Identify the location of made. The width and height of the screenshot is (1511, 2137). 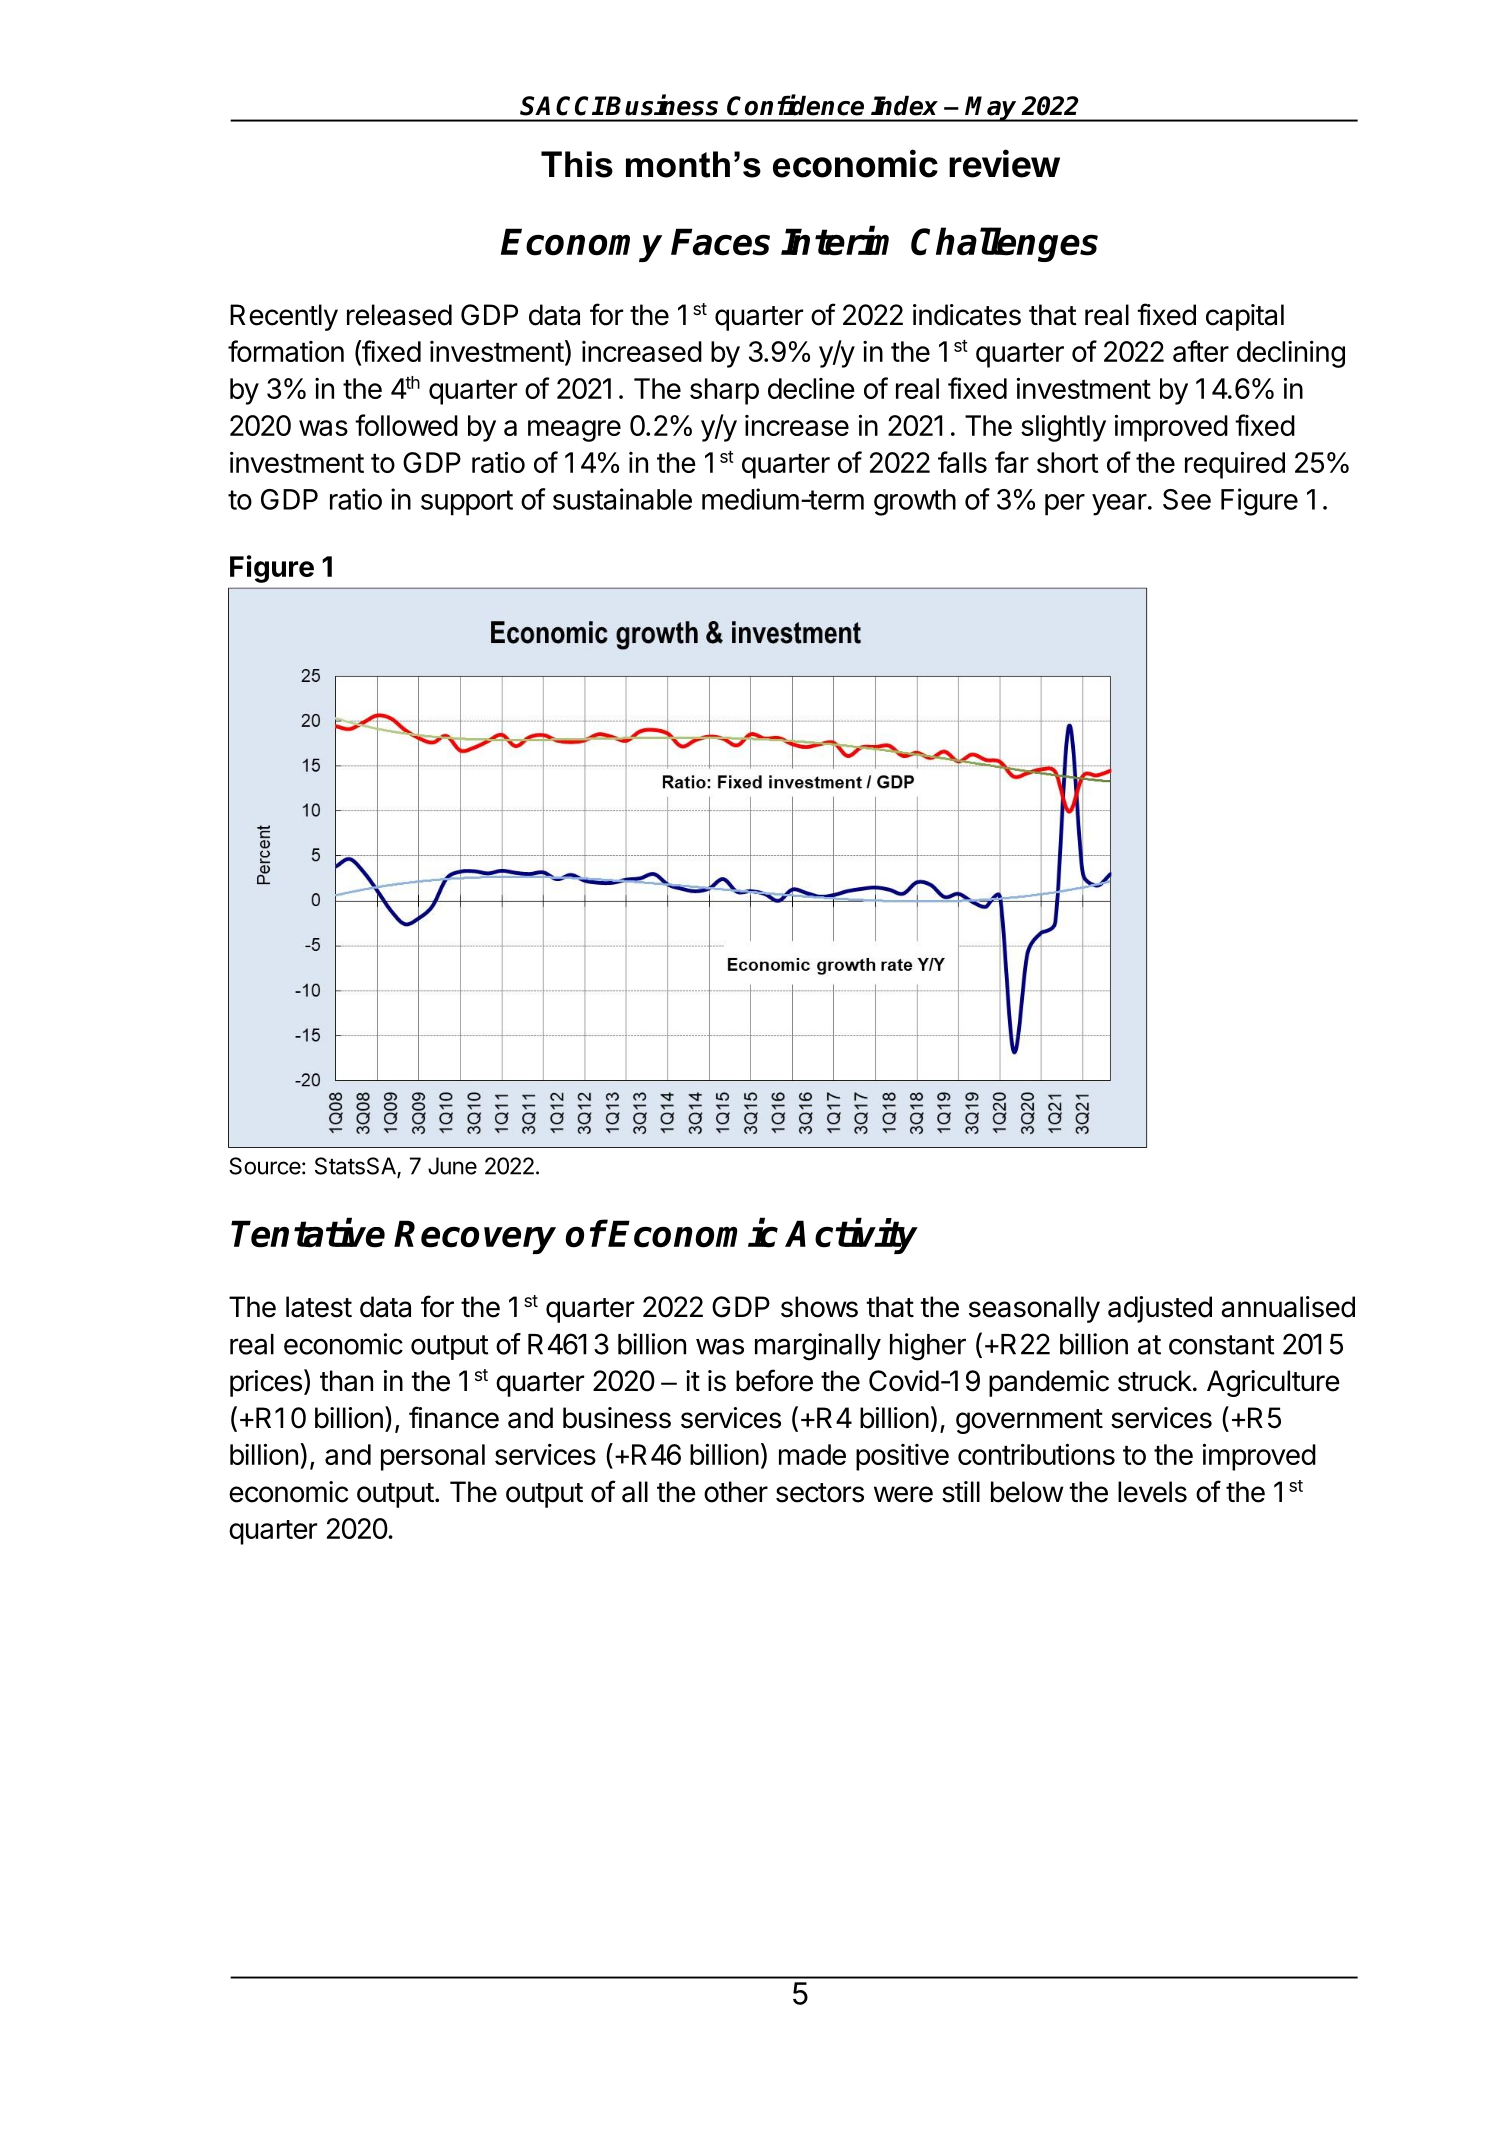
(812, 1454).
